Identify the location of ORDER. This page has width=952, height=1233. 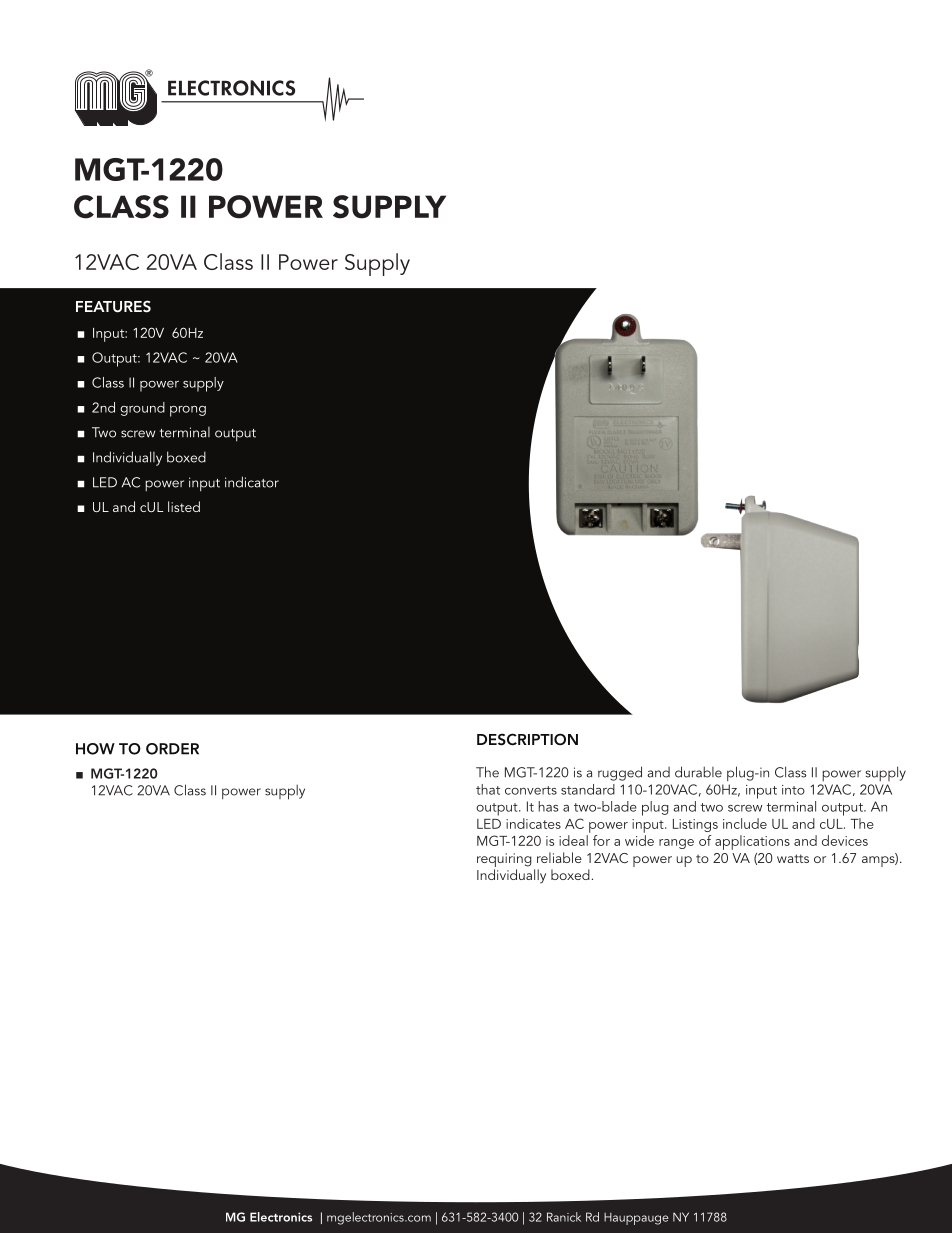
(172, 749).
